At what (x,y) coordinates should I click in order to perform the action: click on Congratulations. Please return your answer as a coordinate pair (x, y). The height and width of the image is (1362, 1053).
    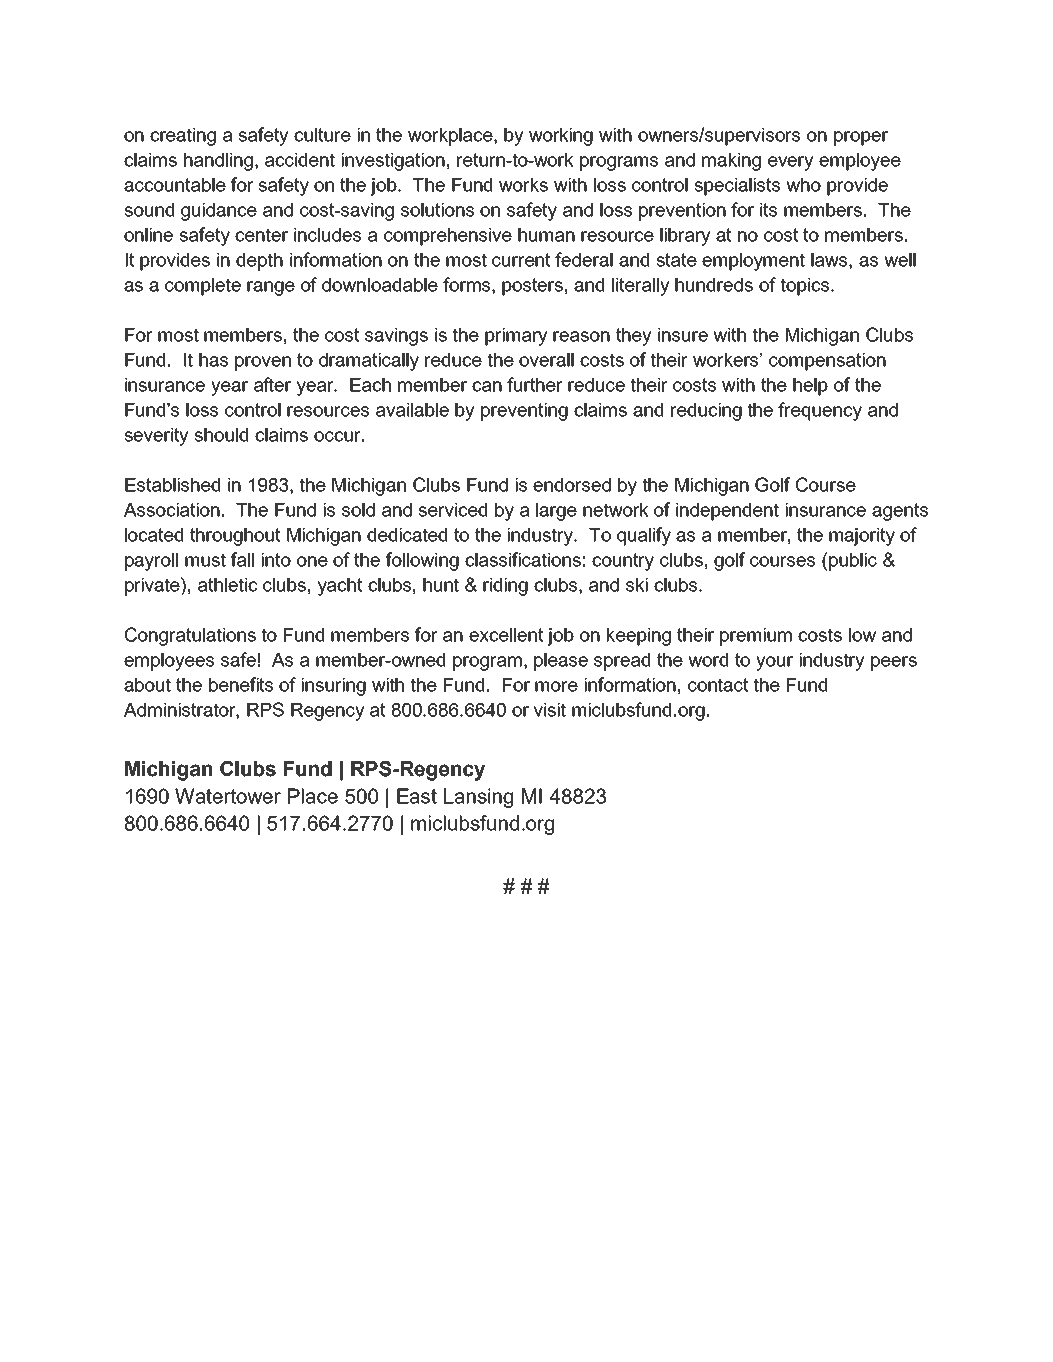
    Looking at the image, I should click on (190, 636).
